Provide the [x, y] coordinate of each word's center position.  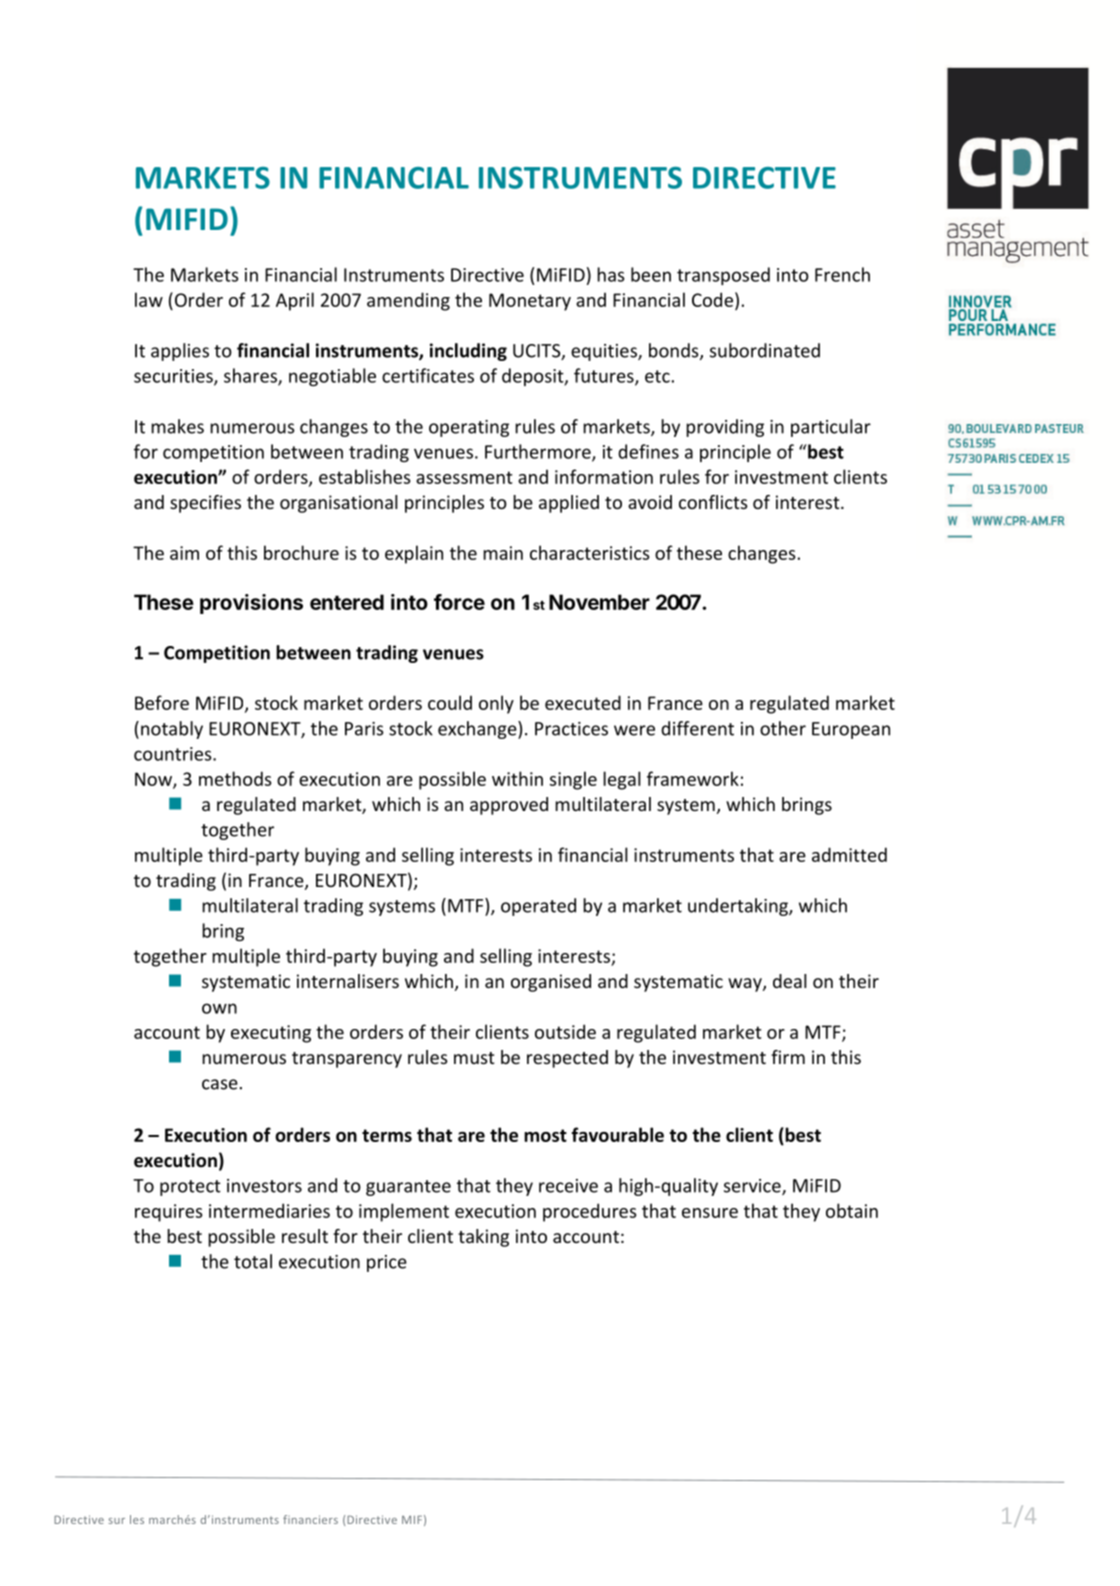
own [219, 1008]
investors [264, 1186]
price [387, 1263]
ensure [710, 1213]
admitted [849, 854]
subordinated [765, 350]
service [753, 1187]
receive [568, 1186]
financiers [310, 1519]
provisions [251, 604]
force [459, 602]
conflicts [713, 502]
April [295, 301]
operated [538, 907]
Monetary [530, 302]
